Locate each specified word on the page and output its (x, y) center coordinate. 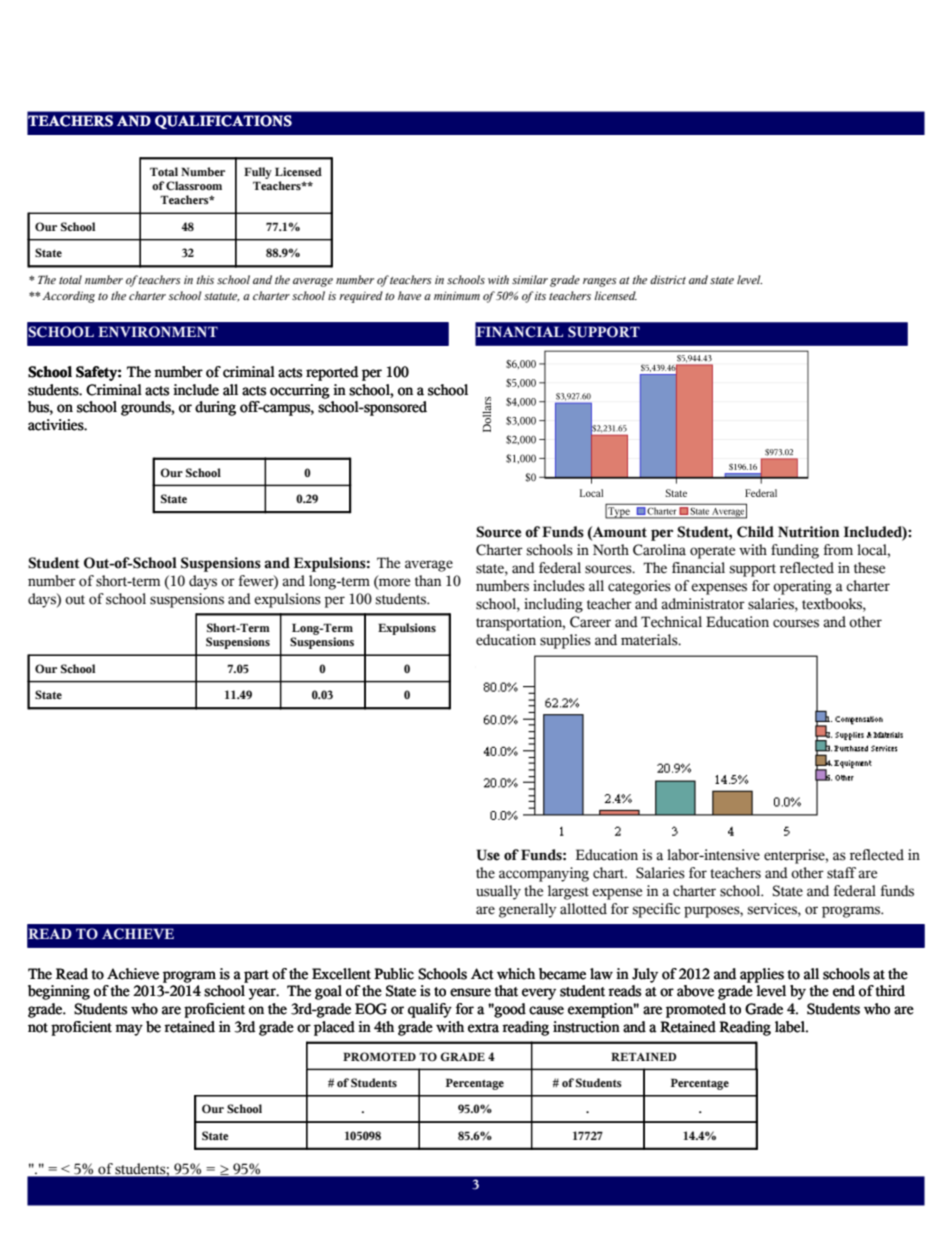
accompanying (544, 874)
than (428, 580)
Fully (258, 173)
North (611, 550)
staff (841, 873)
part (256, 976)
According (68, 297)
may (129, 1030)
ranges (599, 282)
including (553, 605)
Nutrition (809, 532)
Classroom (194, 185)
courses (796, 623)
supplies (565, 641)
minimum (457, 295)
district (668, 279)
